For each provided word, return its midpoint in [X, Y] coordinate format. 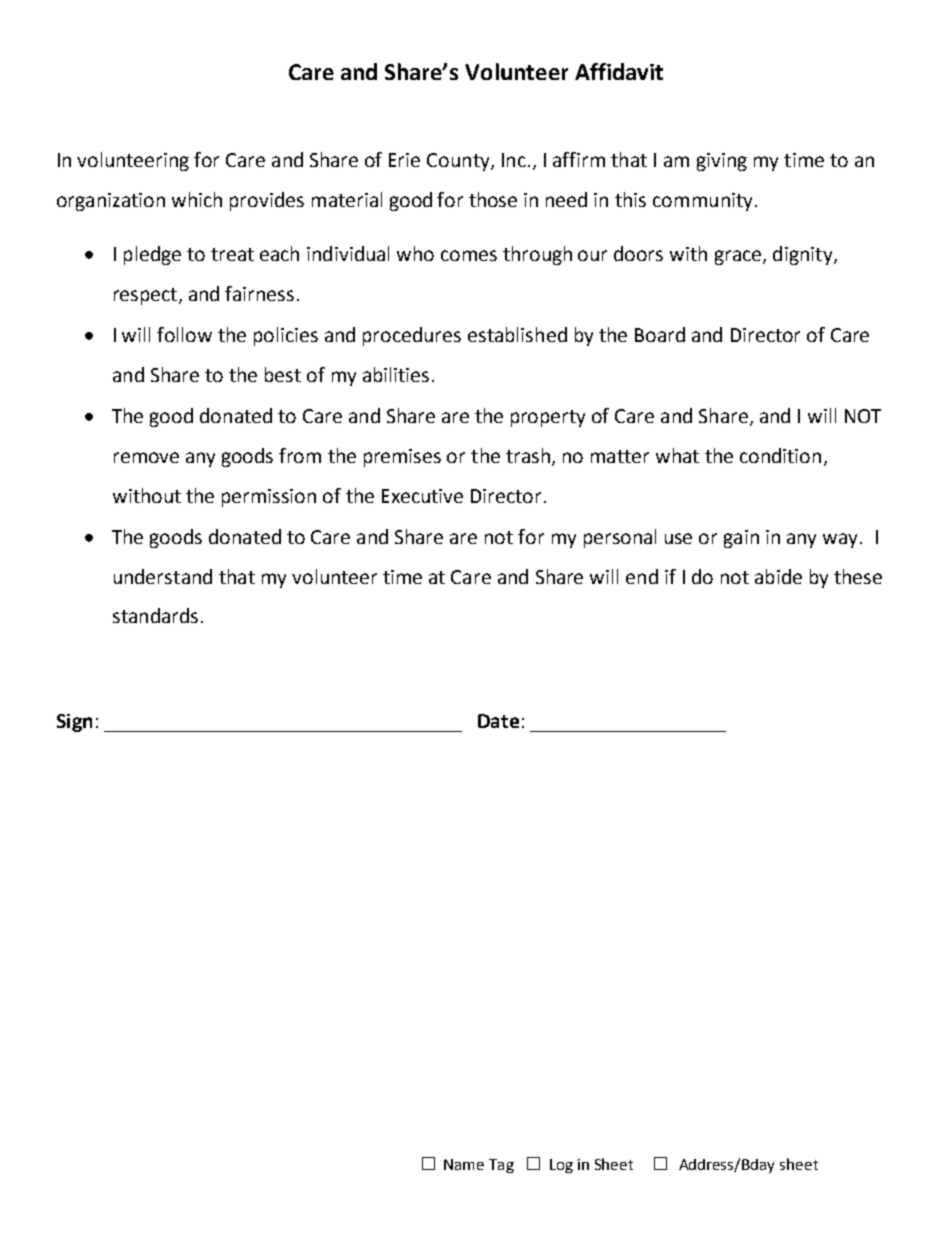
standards [155, 615]
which [197, 199]
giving [722, 162]
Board [660, 334]
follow [184, 334]
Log [561, 1166]
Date [498, 721]
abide [778, 576]
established [517, 334]
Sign [74, 723]
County [459, 162]
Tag [501, 1166]
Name [464, 1164]
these [858, 576]
